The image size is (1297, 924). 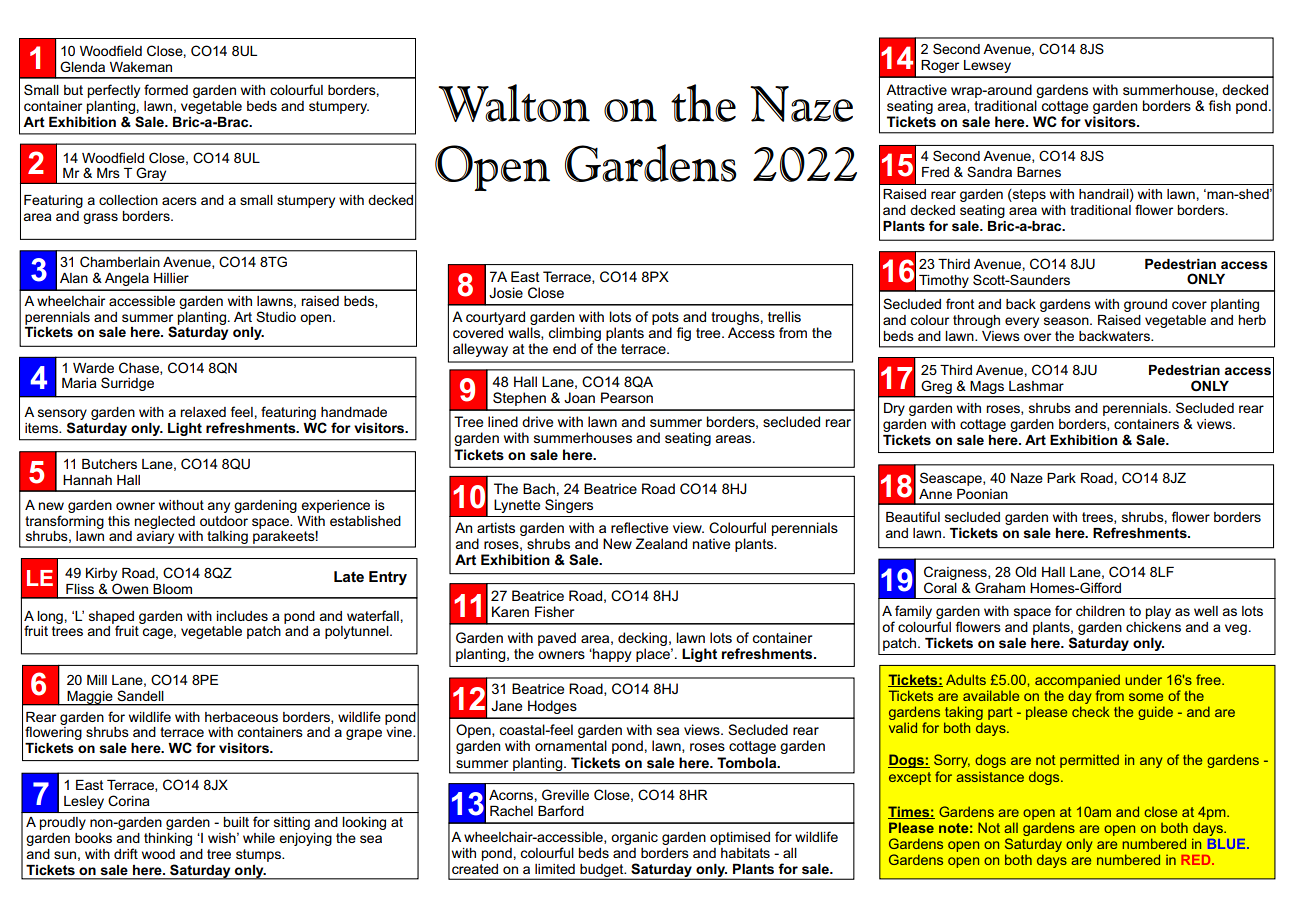 I want to click on Maggie, so click(x=90, y=698).
